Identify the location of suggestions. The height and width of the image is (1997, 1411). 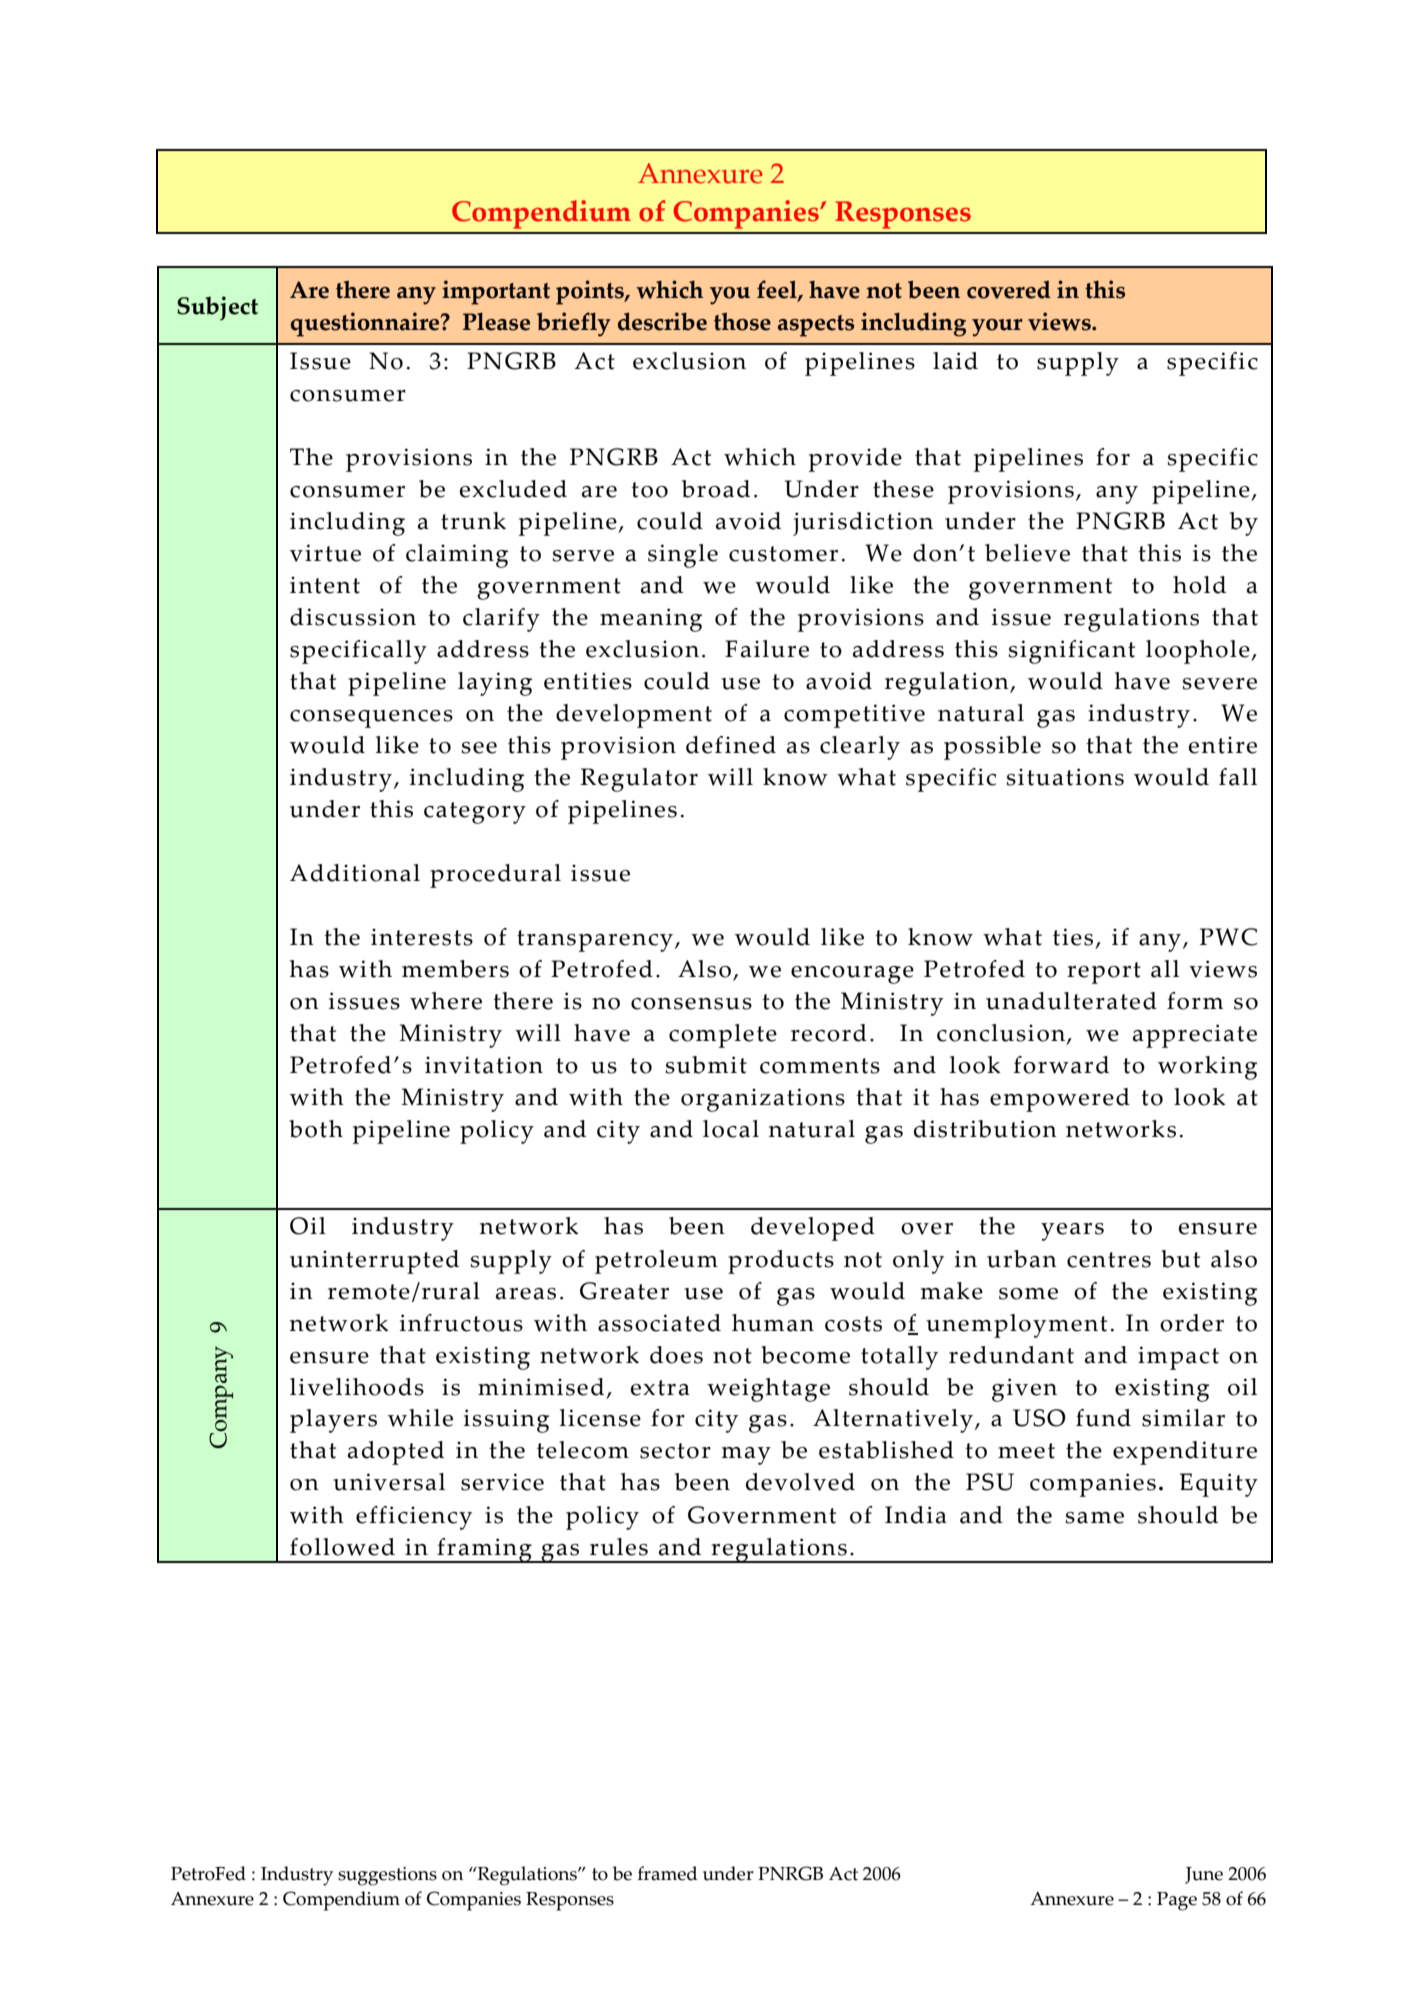
(387, 1876).
